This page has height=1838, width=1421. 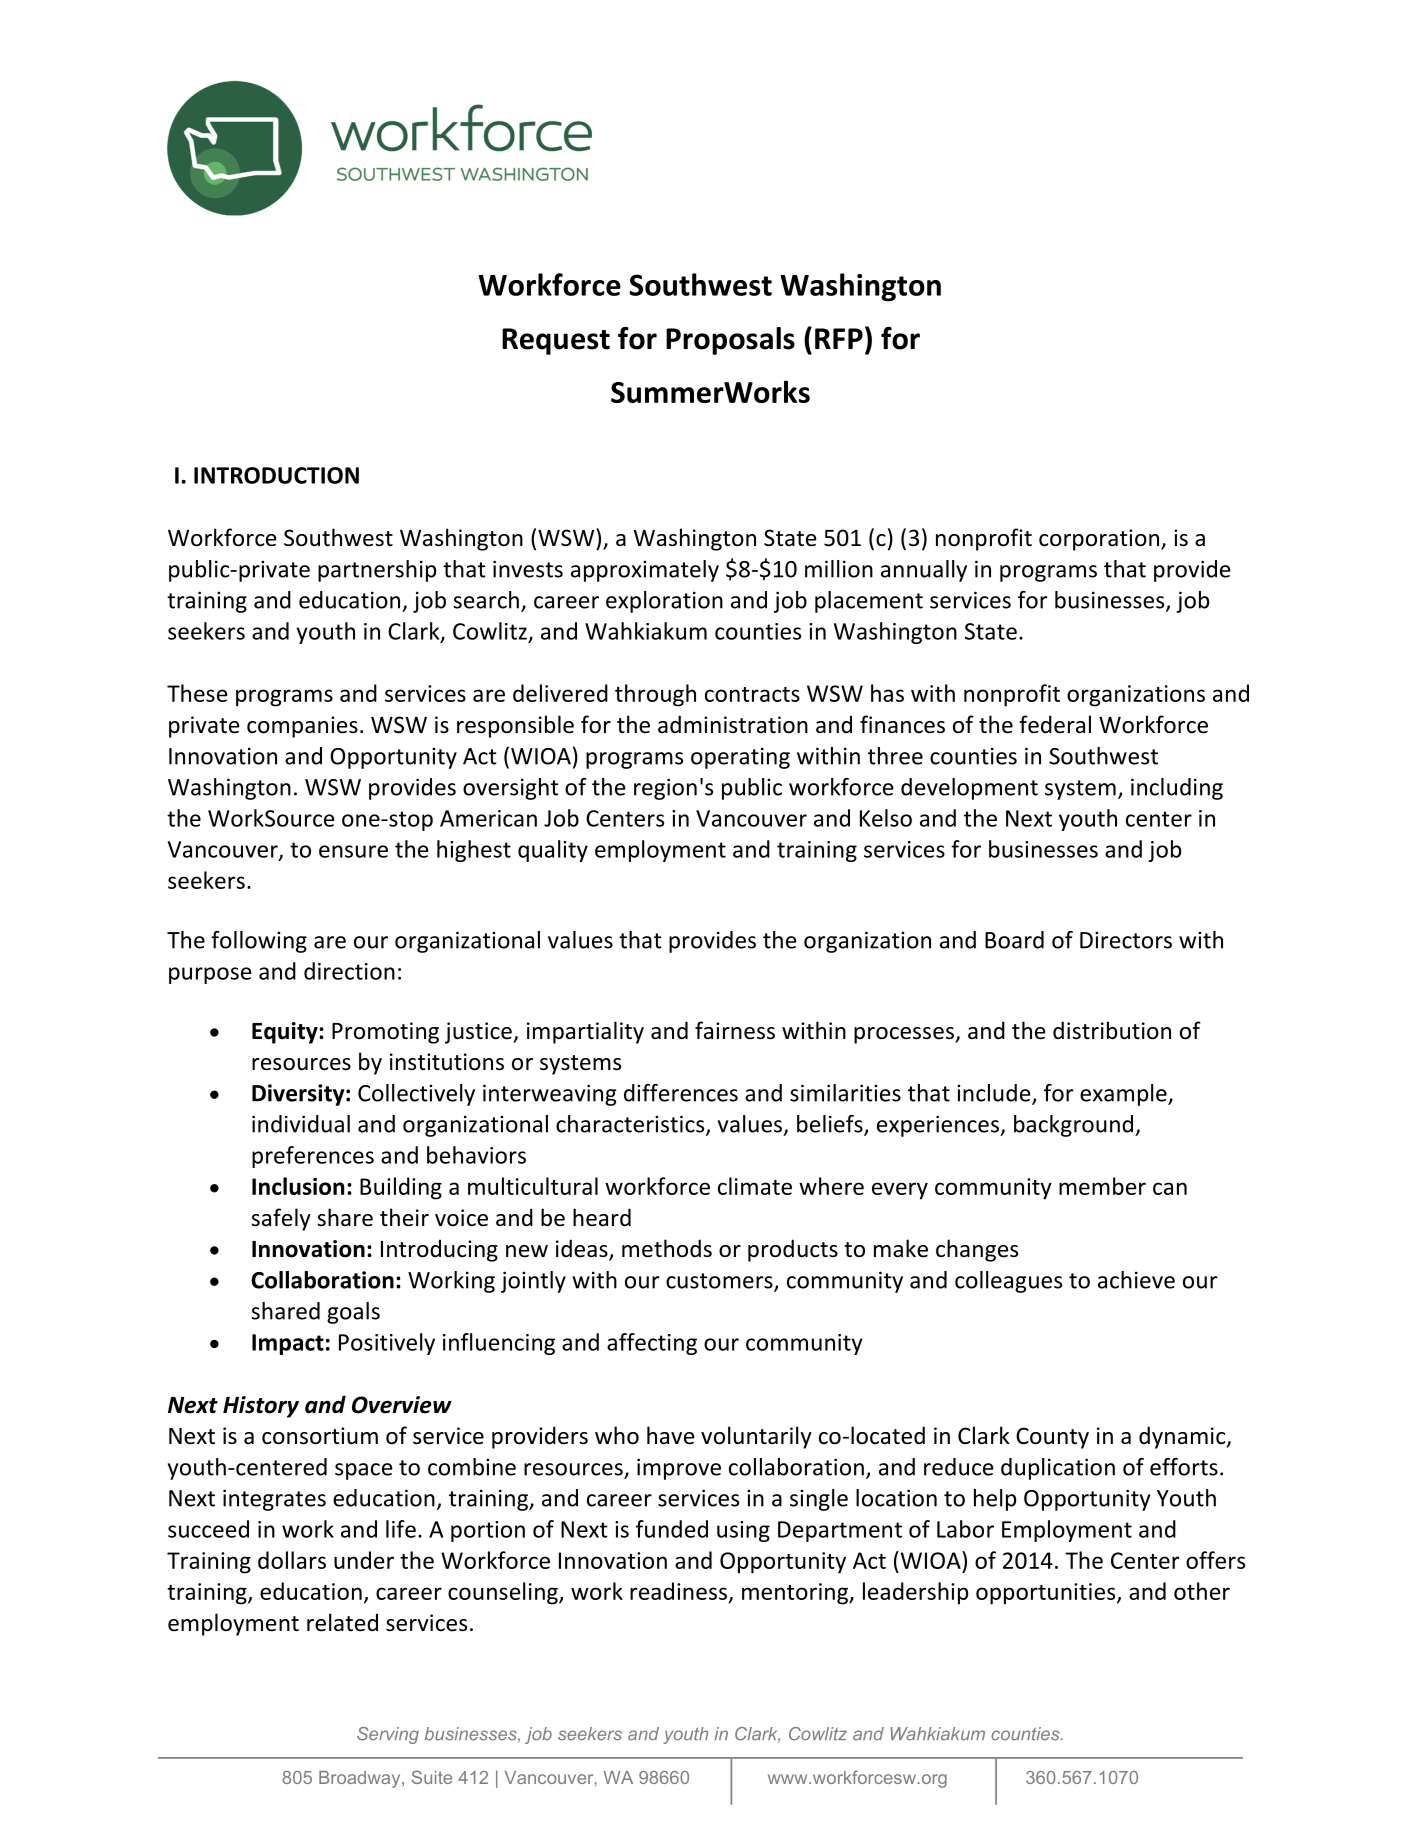 What do you see at coordinates (388, 1735) in the page?
I see `Serving` at bounding box center [388, 1735].
